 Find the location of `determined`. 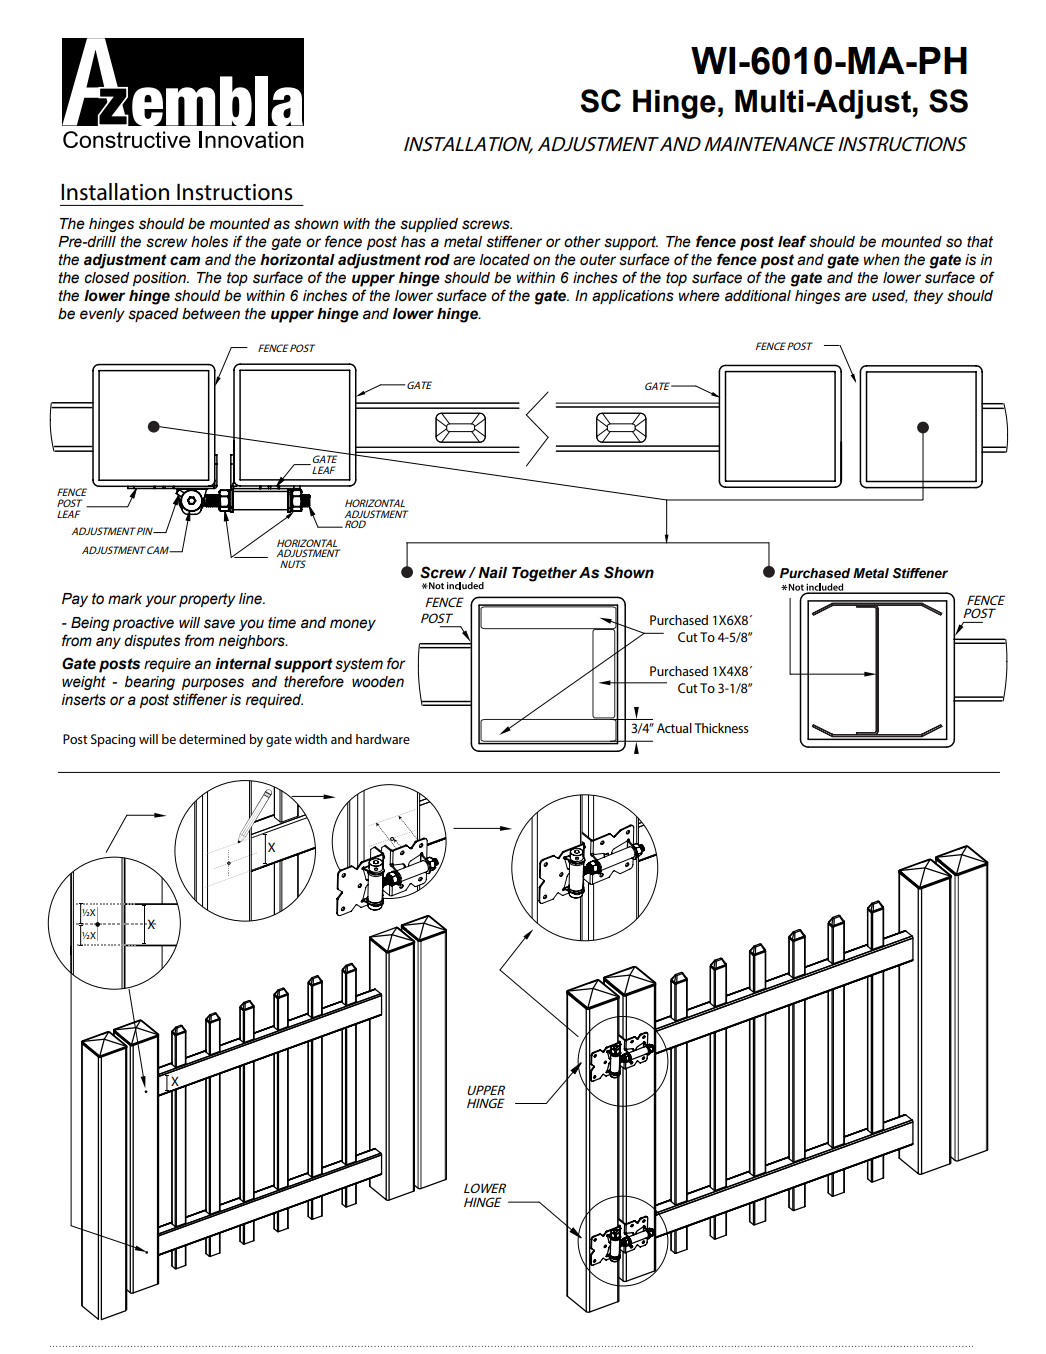

determined is located at coordinates (212, 739).
